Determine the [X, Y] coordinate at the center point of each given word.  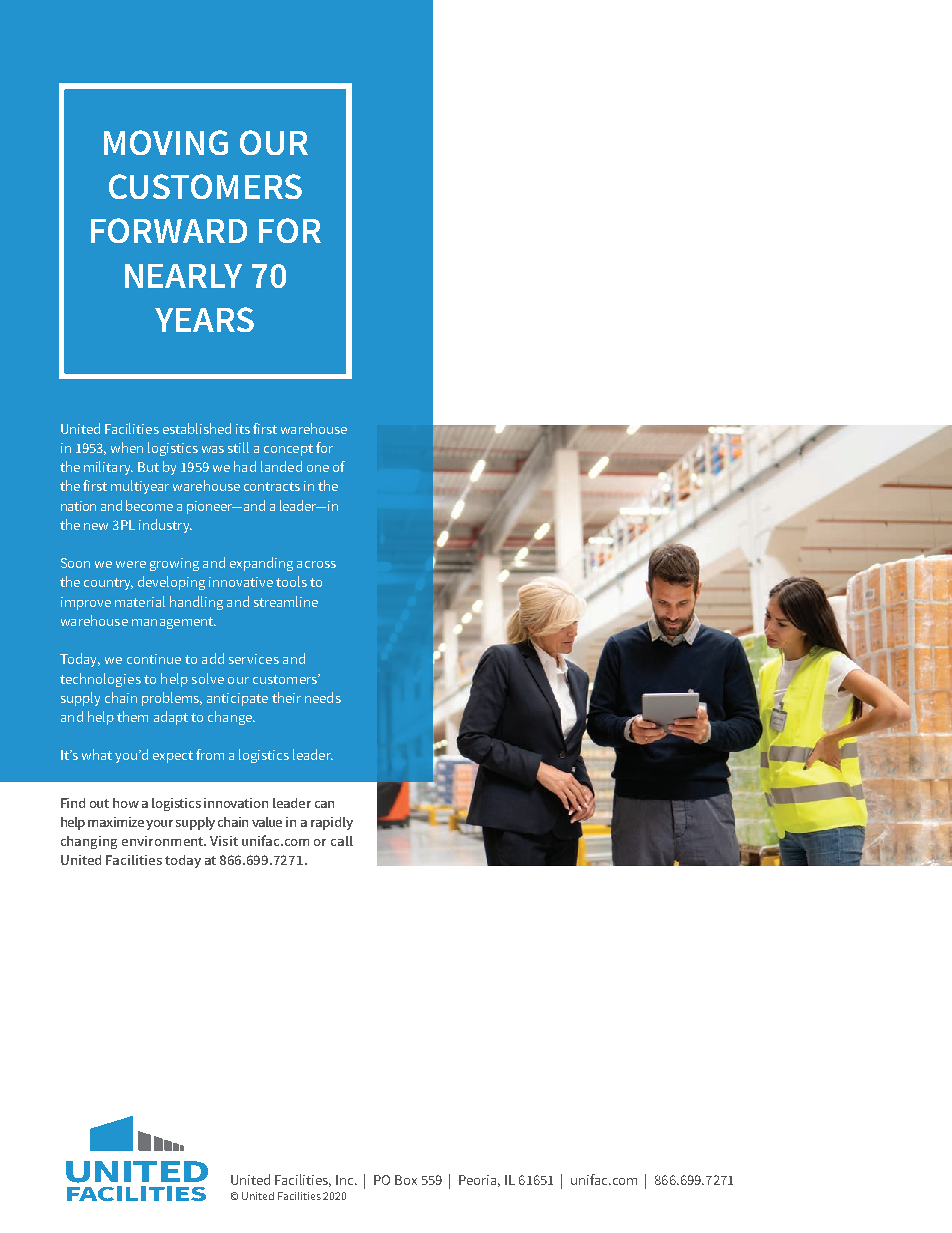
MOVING [166, 142]
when [127, 447]
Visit [224, 841]
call [342, 841]
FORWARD [169, 230]
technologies [100, 680]
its [243, 429]
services [254, 659]
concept [288, 450]
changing [89, 842]
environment [164, 841]
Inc [346, 1180]
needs [323, 697]
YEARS [204, 319]
